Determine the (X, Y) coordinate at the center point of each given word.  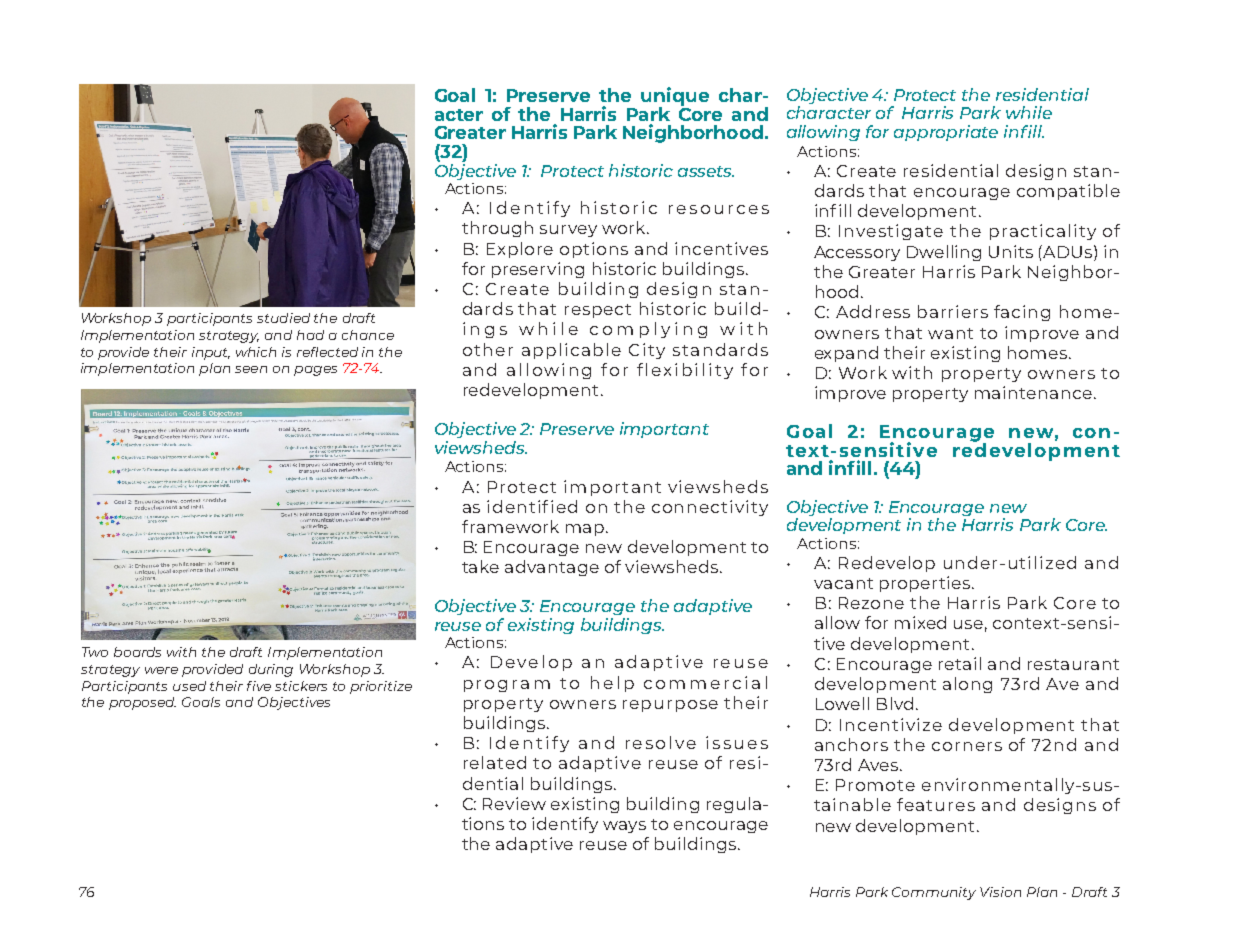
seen (251, 369)
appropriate (946, 133)
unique (675, 97)
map (586, 530)
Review (514, 803)
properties (925, 584)
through (497, 229)
